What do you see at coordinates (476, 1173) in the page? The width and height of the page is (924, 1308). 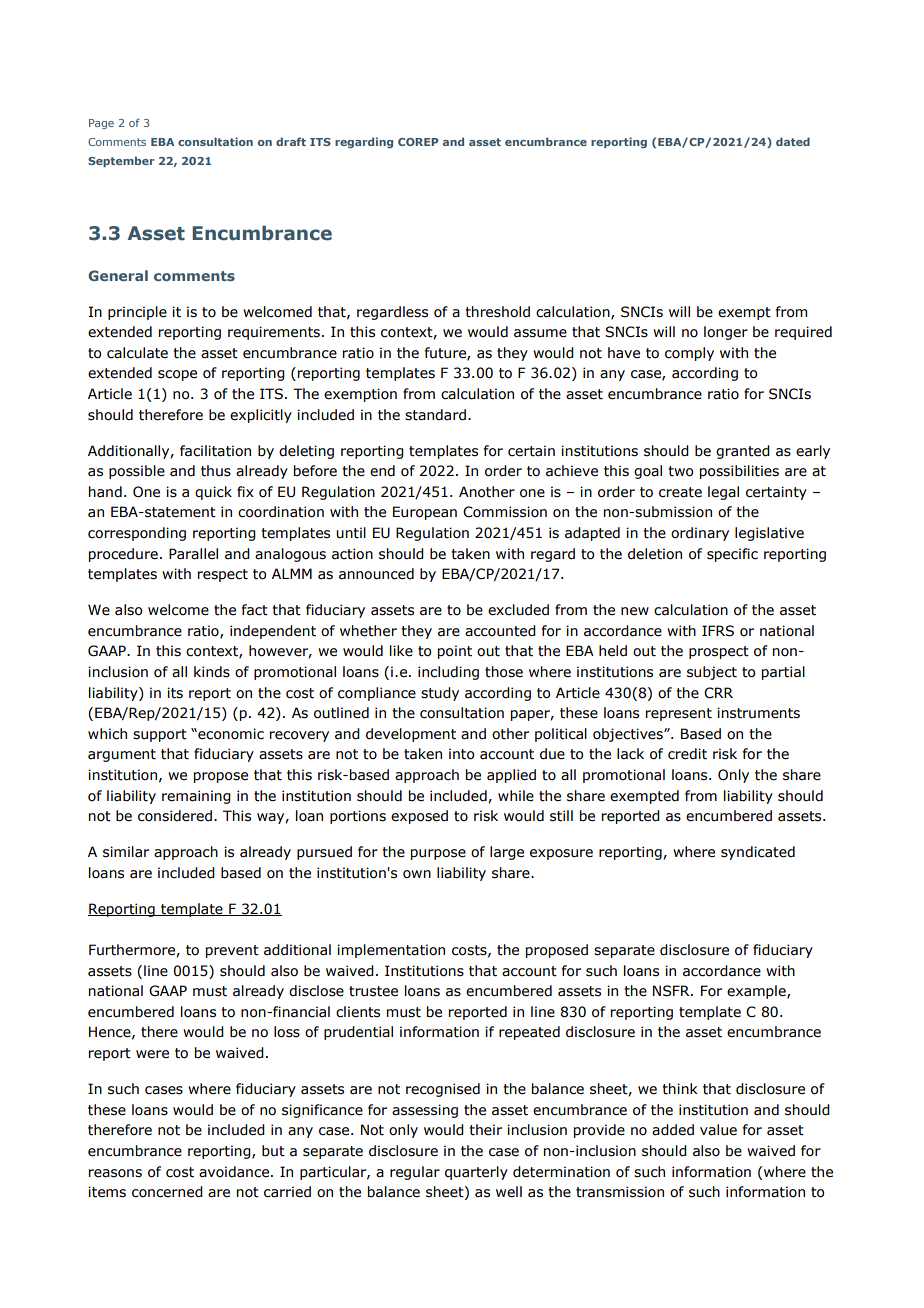 I see `quarterly` at bounding box center [476, 1173].
